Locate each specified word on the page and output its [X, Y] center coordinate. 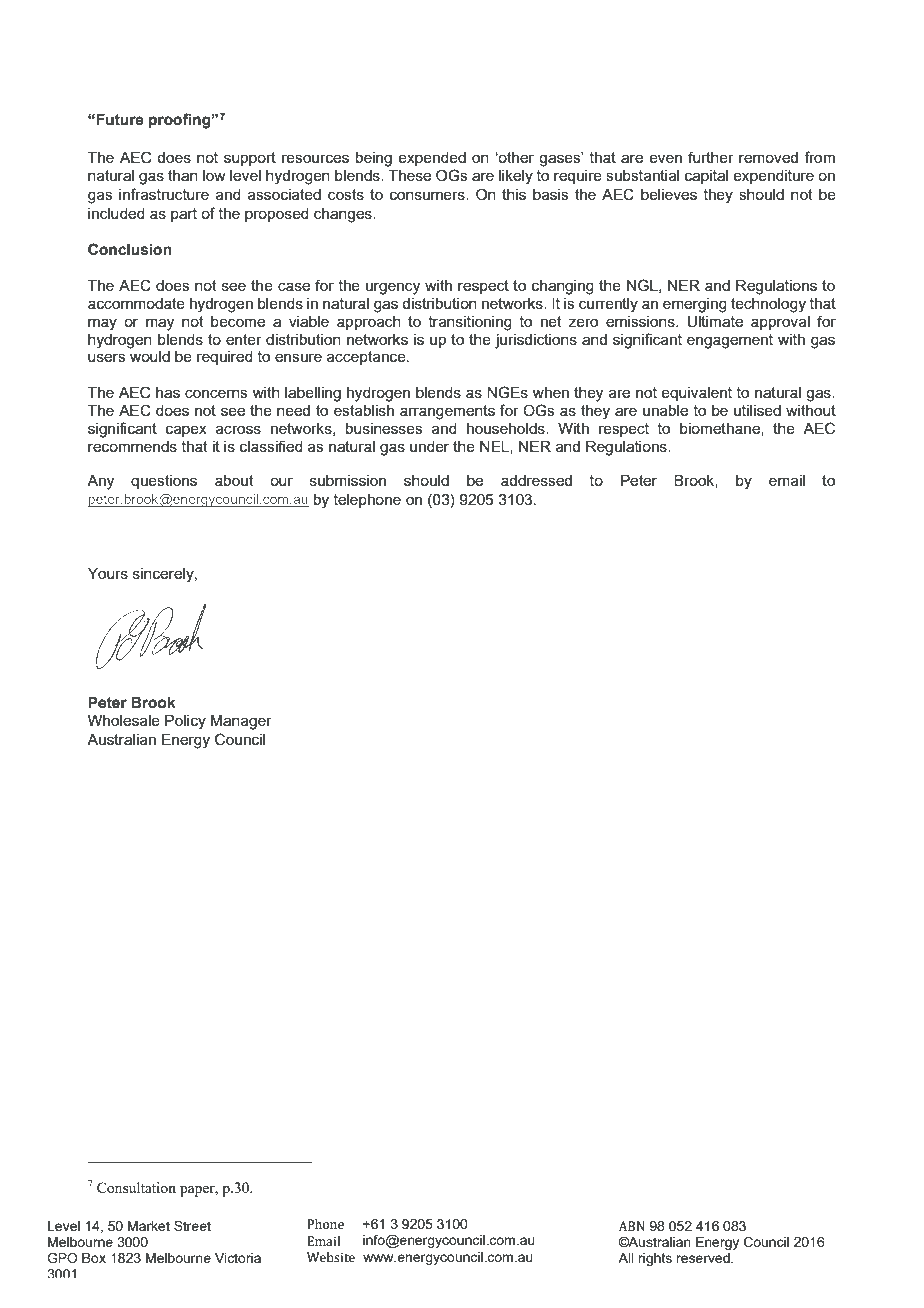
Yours [108, 573]
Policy [185, 722]
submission [348, 480]
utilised [757, 410]
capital [706, 177]
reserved [704, 1258]
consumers [428, 195]
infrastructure [164, 194]
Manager [241, 722]
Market [149, 1226]
